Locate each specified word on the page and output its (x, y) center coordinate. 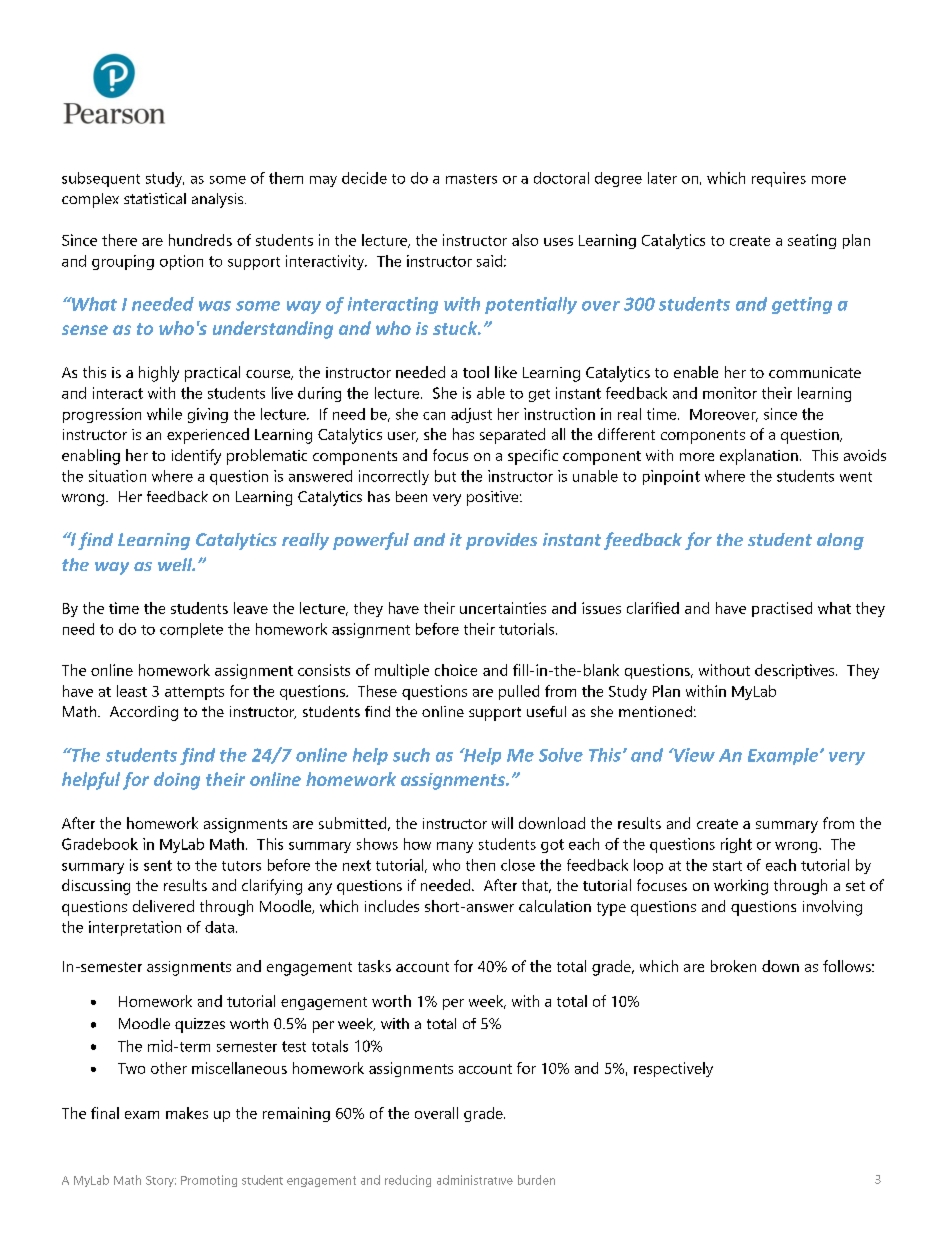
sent (158, 865)
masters (471, 179)
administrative (475, 1180)
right (736, 845)
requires (779, 179)
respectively (673, 1069)
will (502, 823)
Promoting (209, 1181)
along (840, 541)
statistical (155, 198)
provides (501, 541)
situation (117, 476)
